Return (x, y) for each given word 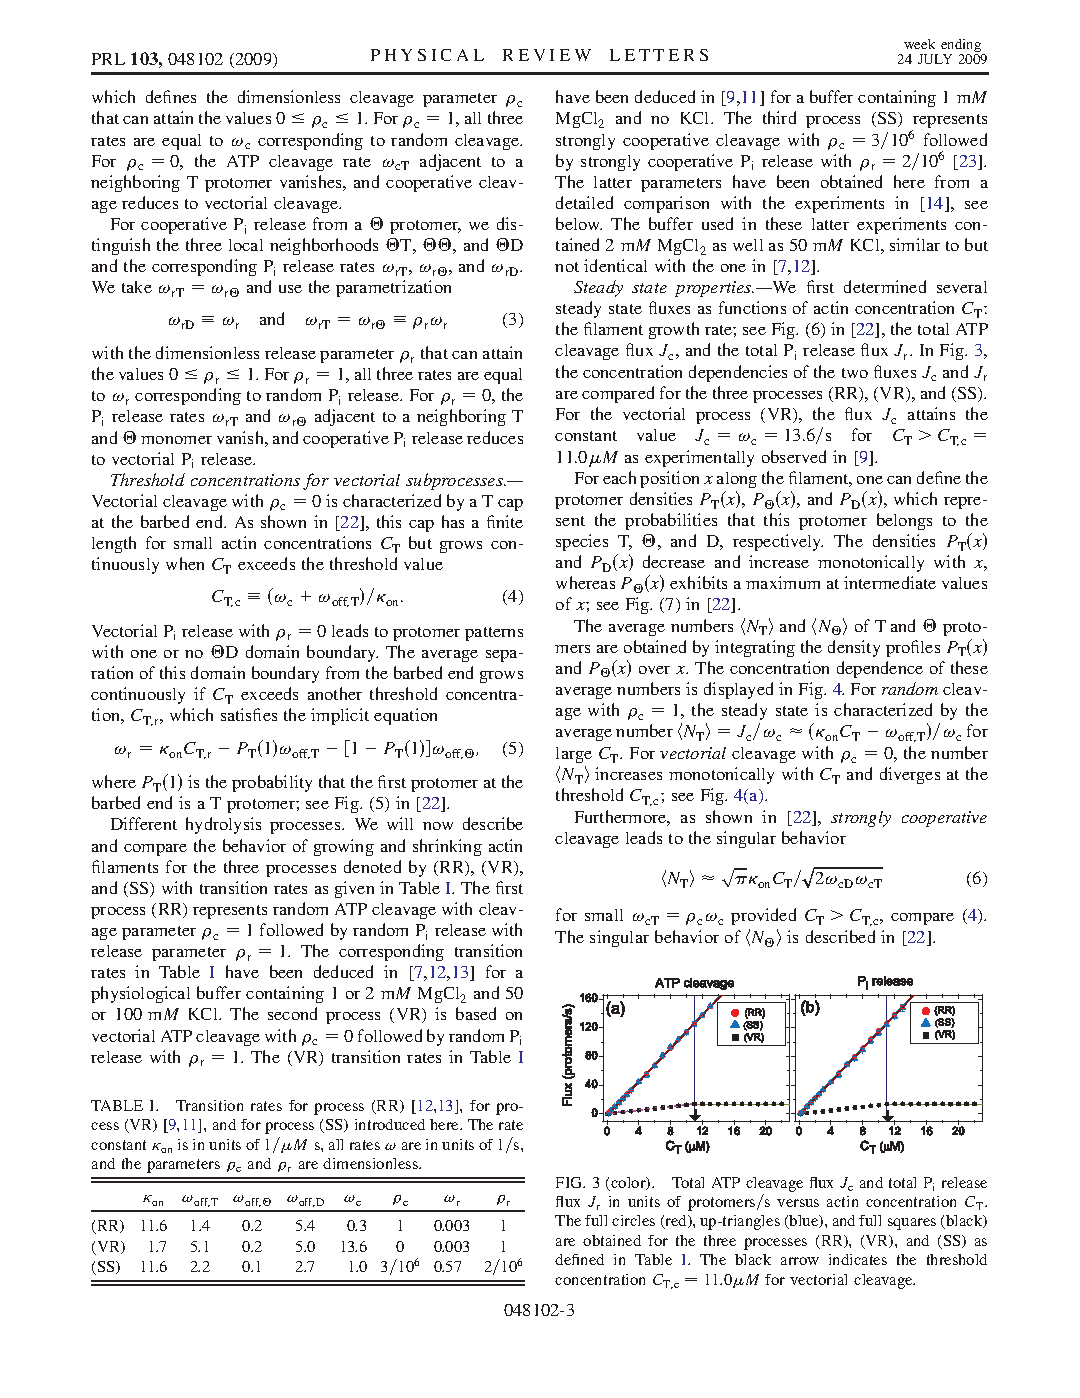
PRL (108, 59)
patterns (494, 634)
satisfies (249, 714)
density (854, 648)
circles (633, 1220)
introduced (390, 1124)
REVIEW (547, 55)
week (919, 44)
